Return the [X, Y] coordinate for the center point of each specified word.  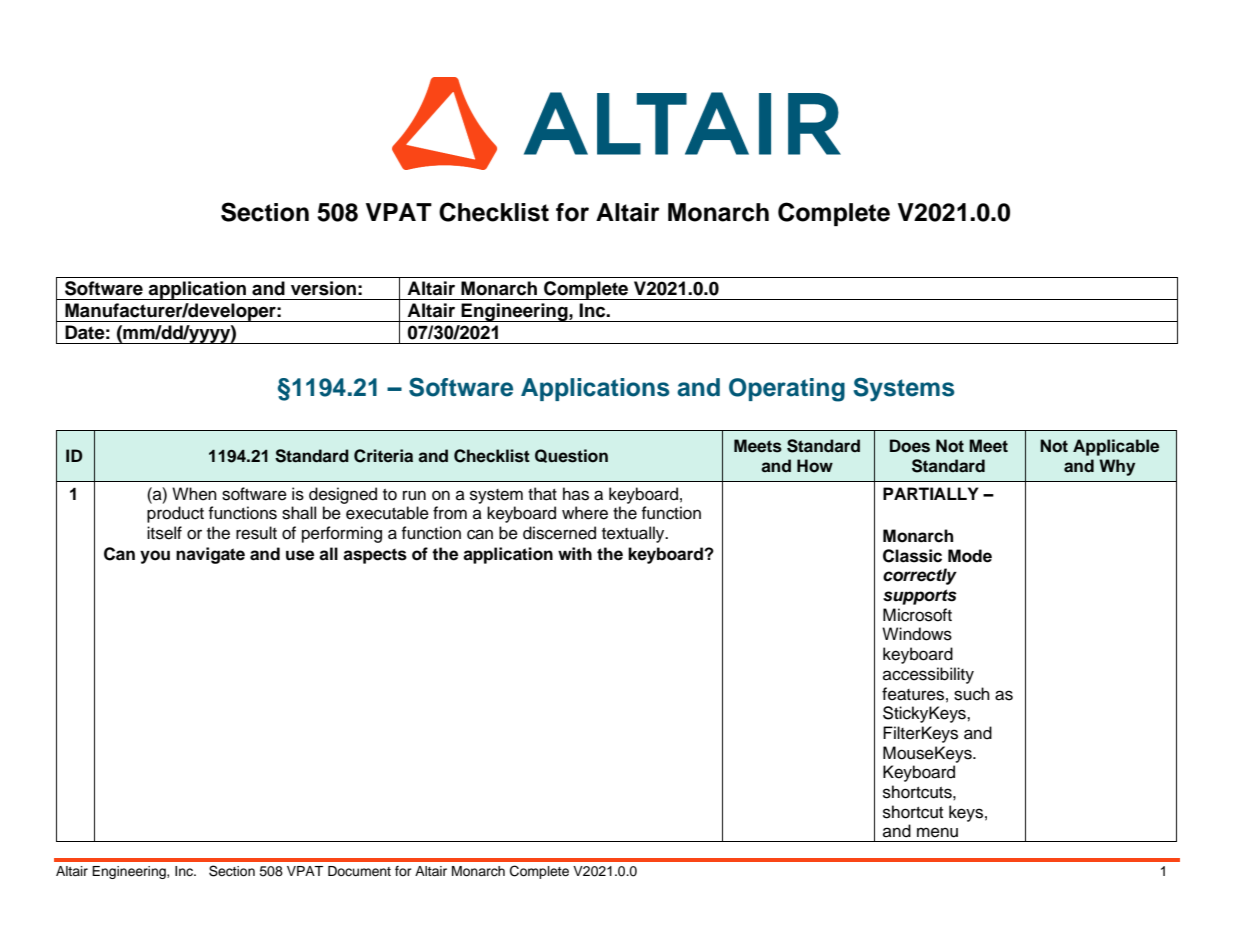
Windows [917, 634]
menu [937, 832]
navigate [210, 555]
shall [299, 513]
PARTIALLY [931, 493]
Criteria [383, 456]
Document [359, 871]
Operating [787, 390]
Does [910, 446]
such [972, 694]
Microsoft [917, 615]
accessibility [928, 675]
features [913, 694]
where [585, 513]
